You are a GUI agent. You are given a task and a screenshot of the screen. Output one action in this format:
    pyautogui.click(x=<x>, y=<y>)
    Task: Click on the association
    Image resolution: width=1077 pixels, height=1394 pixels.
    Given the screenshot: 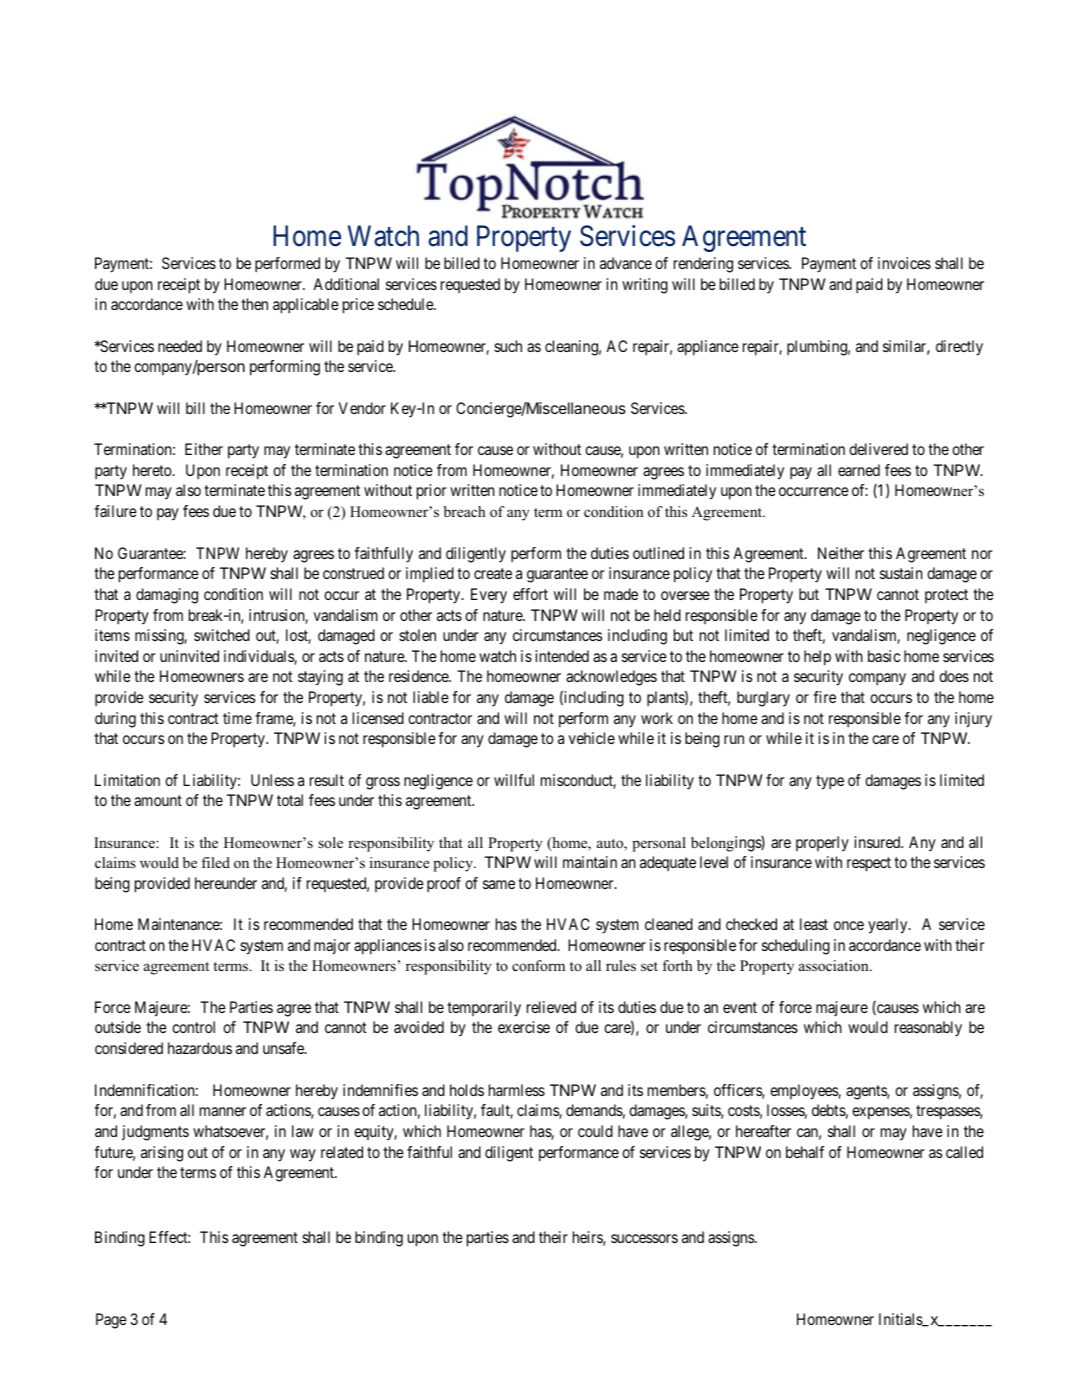 What is the action you would take?
    pyautogui.click(x=835, y=965)
